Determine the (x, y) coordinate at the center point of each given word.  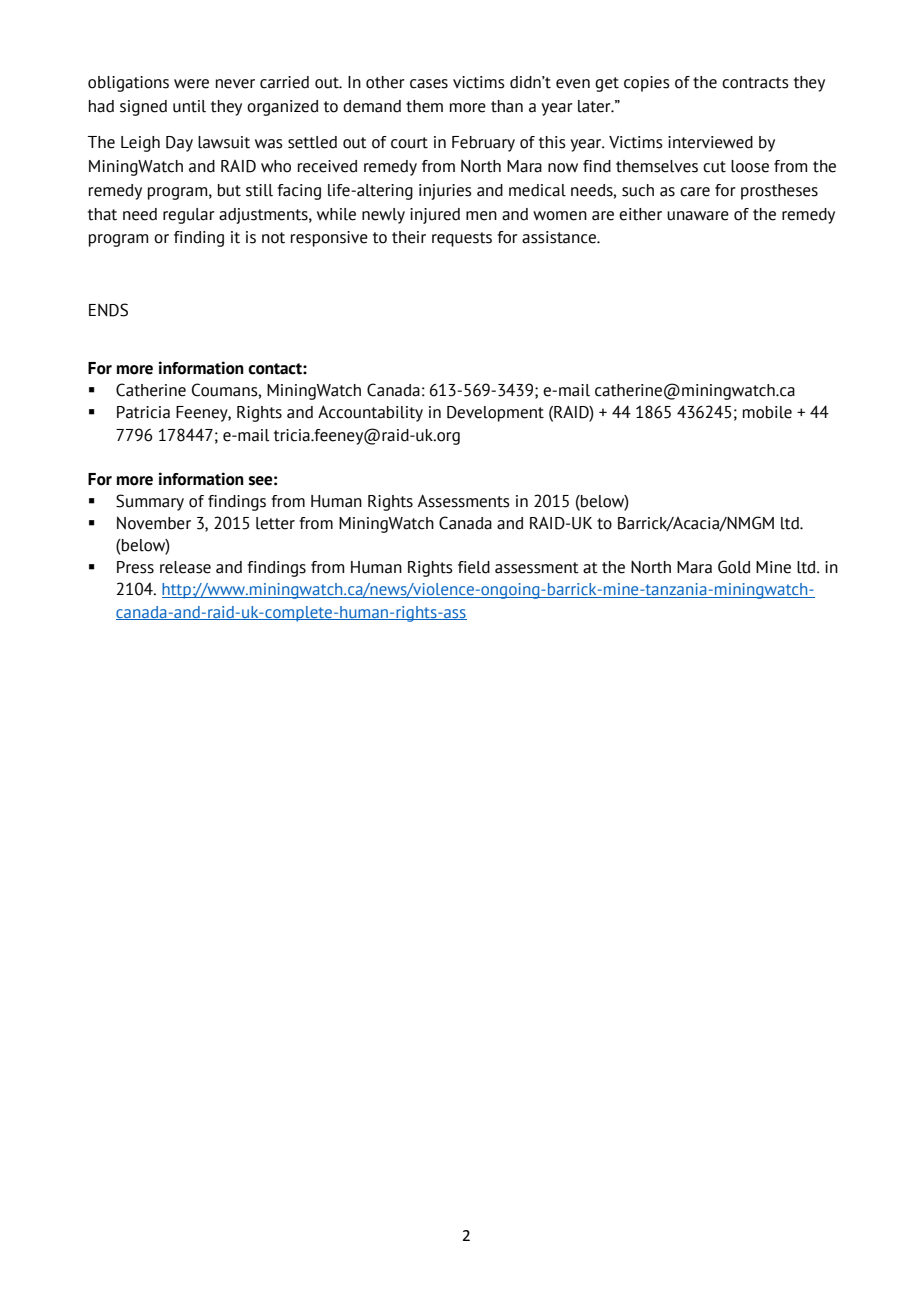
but (229, 190)
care (695, 192)
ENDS (108, 310)
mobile (767, 412)
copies (647, 84)
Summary (150, 502)
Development (495, 414)
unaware (698, 216)
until (189, 106)
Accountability (370, 413)
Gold (734, 567)
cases (429, 84)
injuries (445, 192)
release (185, 567)
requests (462, 239)
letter (275, 523)
